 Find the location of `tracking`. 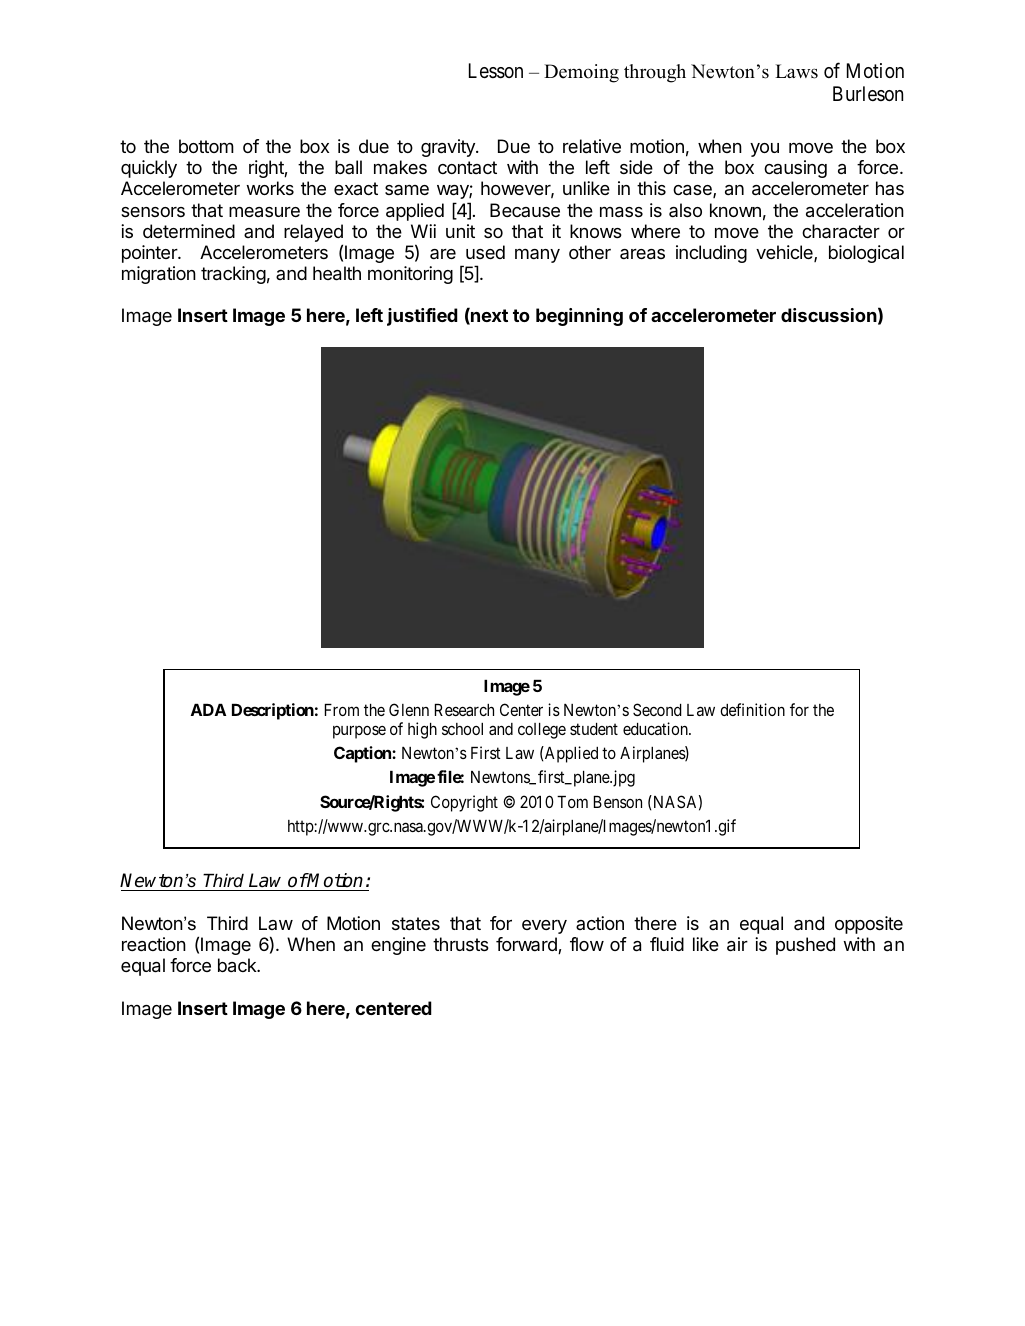

tracking is located at coordinates (233, 275).
